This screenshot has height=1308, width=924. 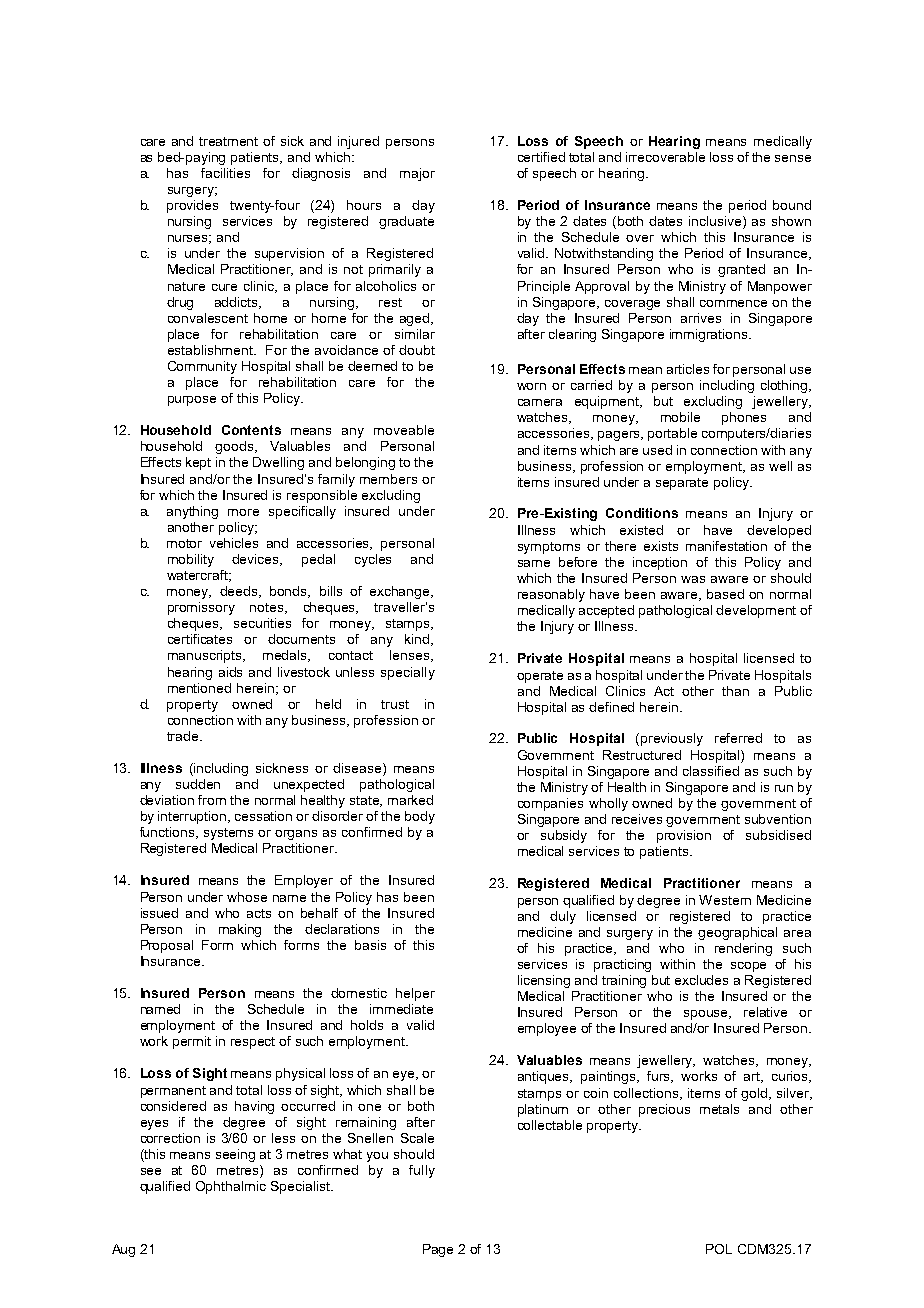 I want to click on moveable, so click(x=404, y=430).
